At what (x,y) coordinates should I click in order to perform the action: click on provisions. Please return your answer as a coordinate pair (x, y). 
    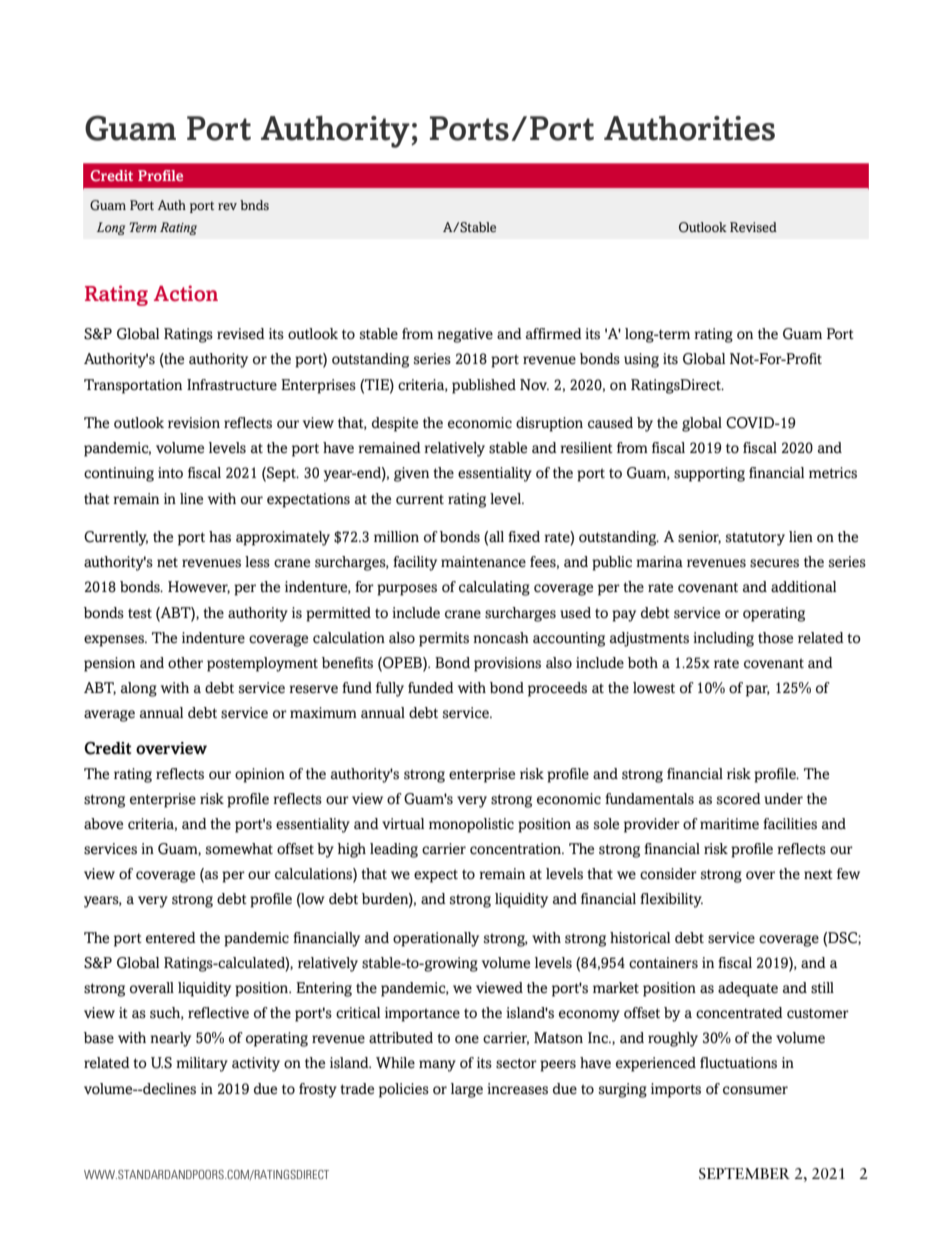
    Looking at the image, I should click on (507, 664).
